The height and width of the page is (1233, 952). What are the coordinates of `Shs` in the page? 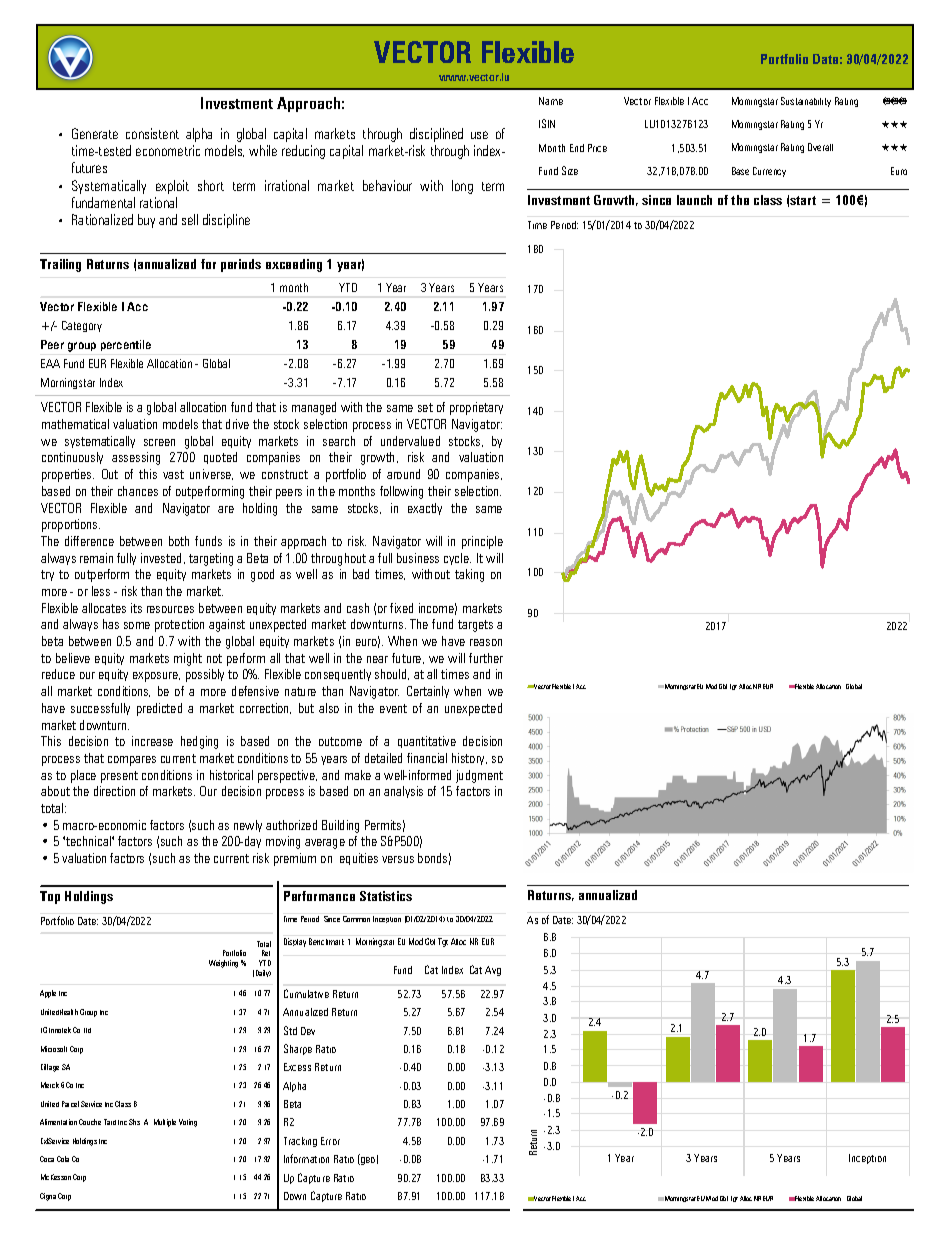 It's located at (134, 1122).
